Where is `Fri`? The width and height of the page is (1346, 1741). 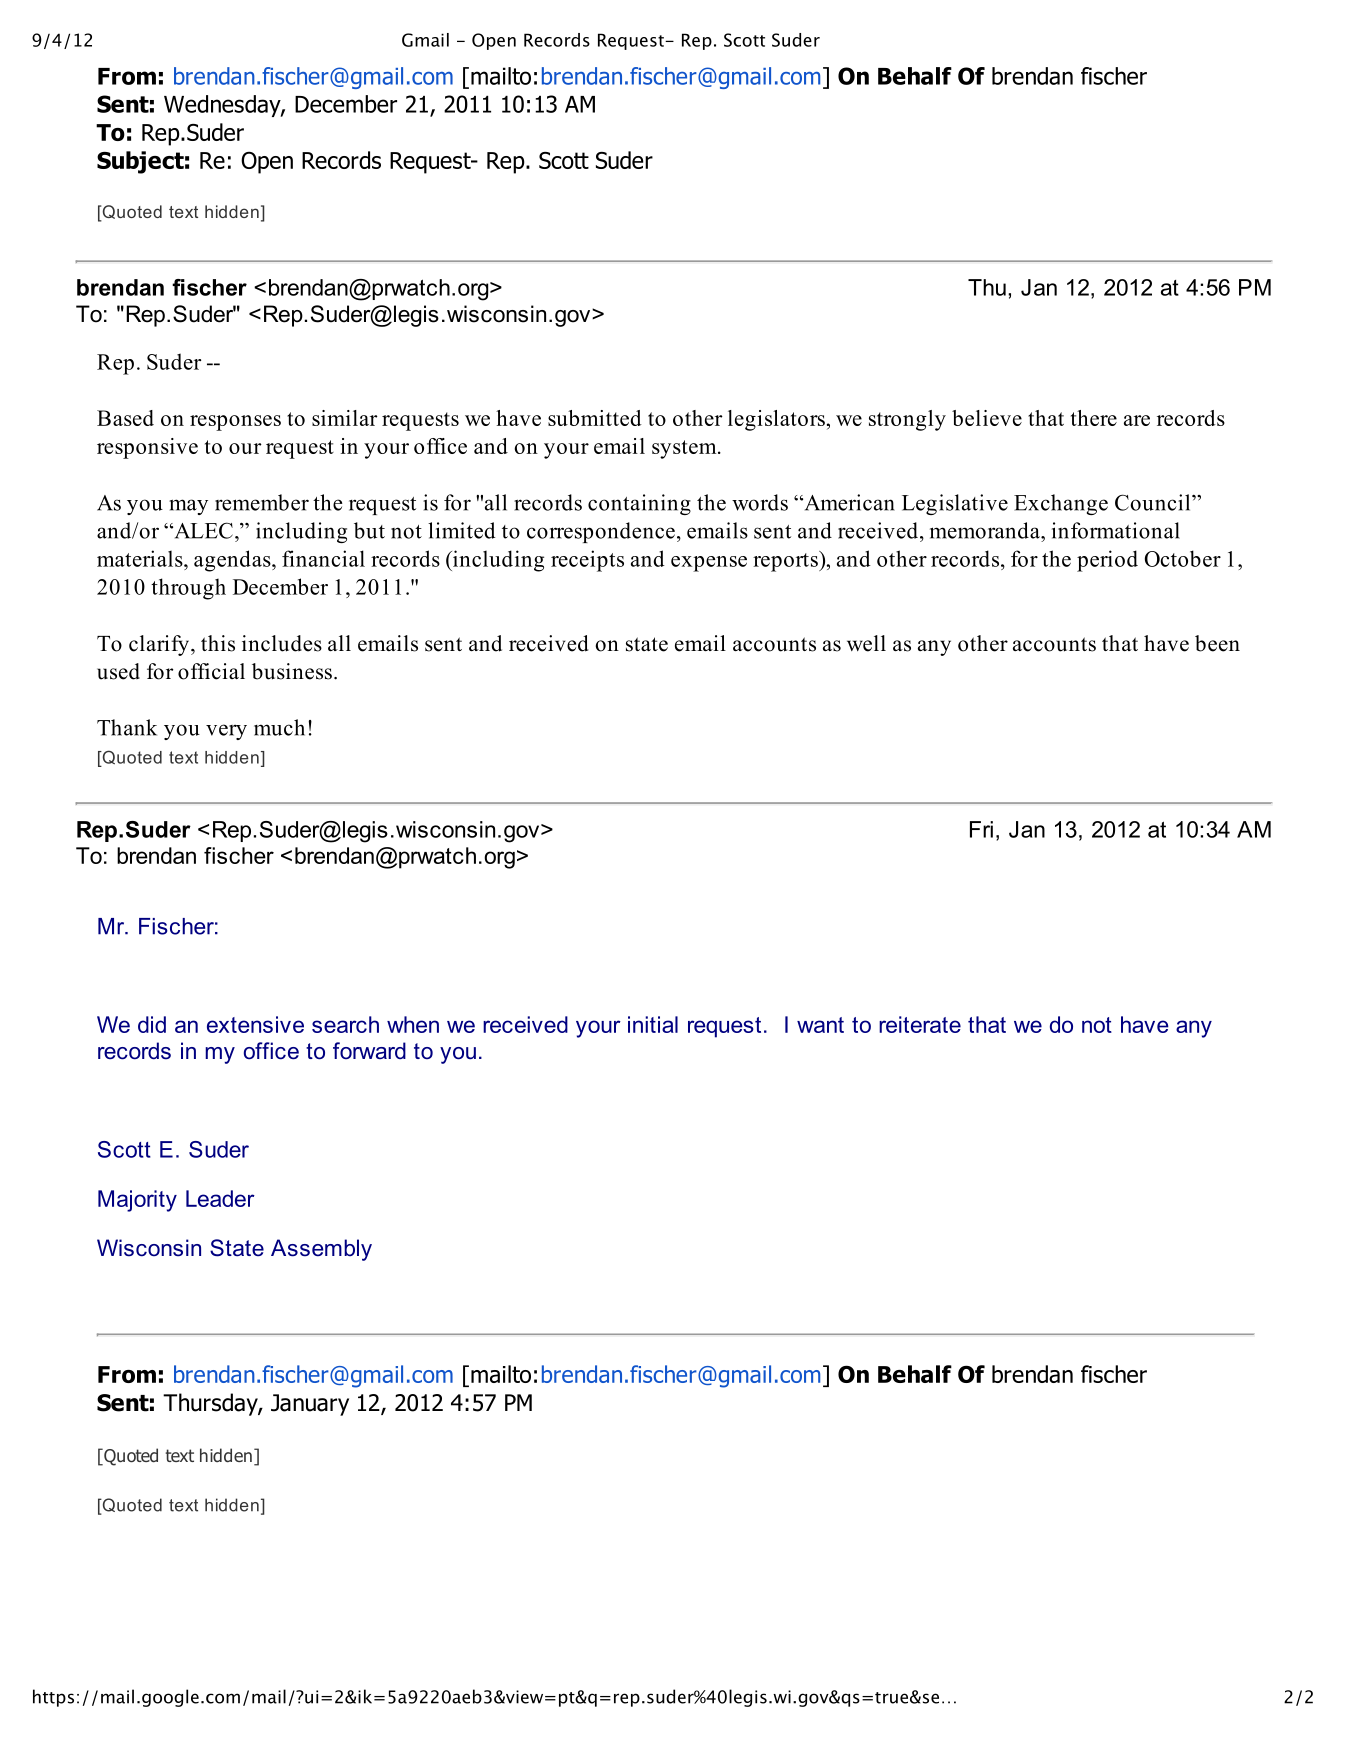
Fri is located at coordinates (981, 829).
